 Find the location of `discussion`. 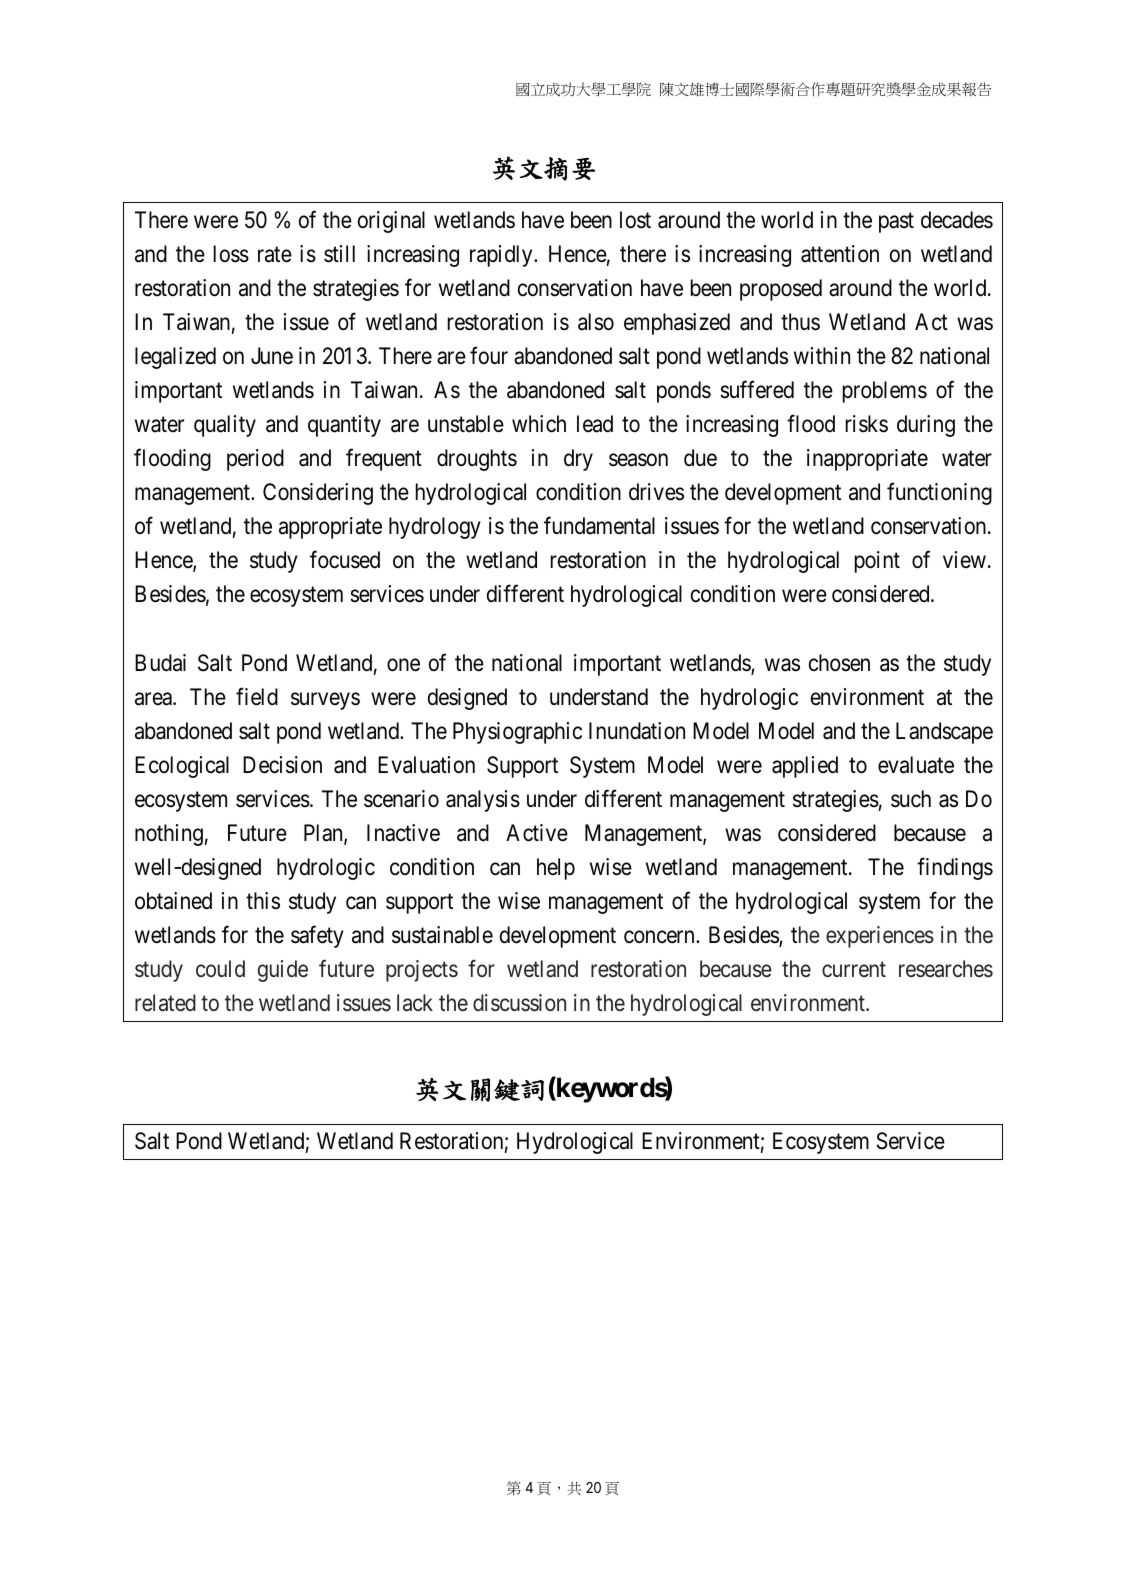

discussion is located at coordinates (519, 1003).
